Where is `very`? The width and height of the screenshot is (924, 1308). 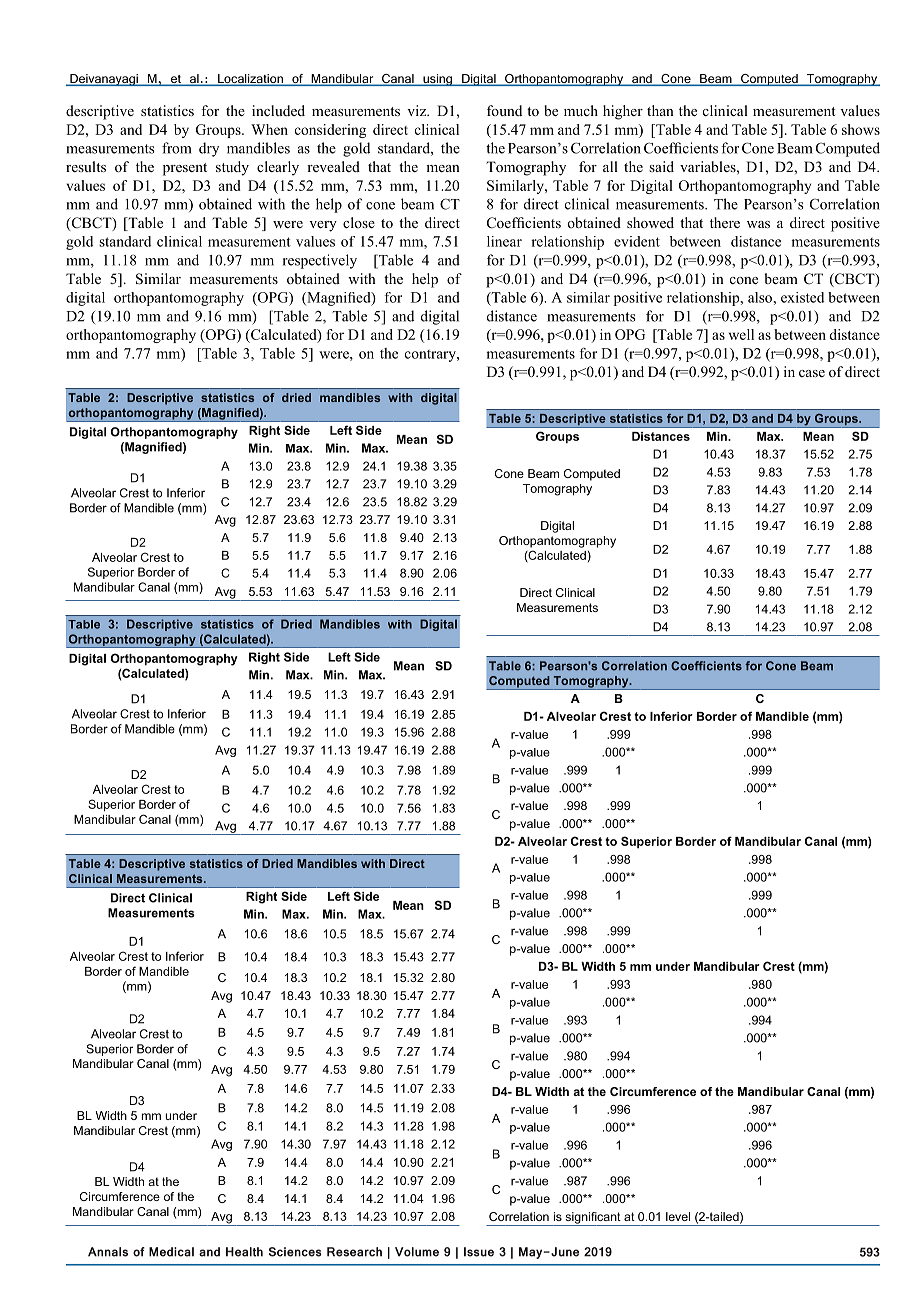
very is located at coordinates (323, 226).
